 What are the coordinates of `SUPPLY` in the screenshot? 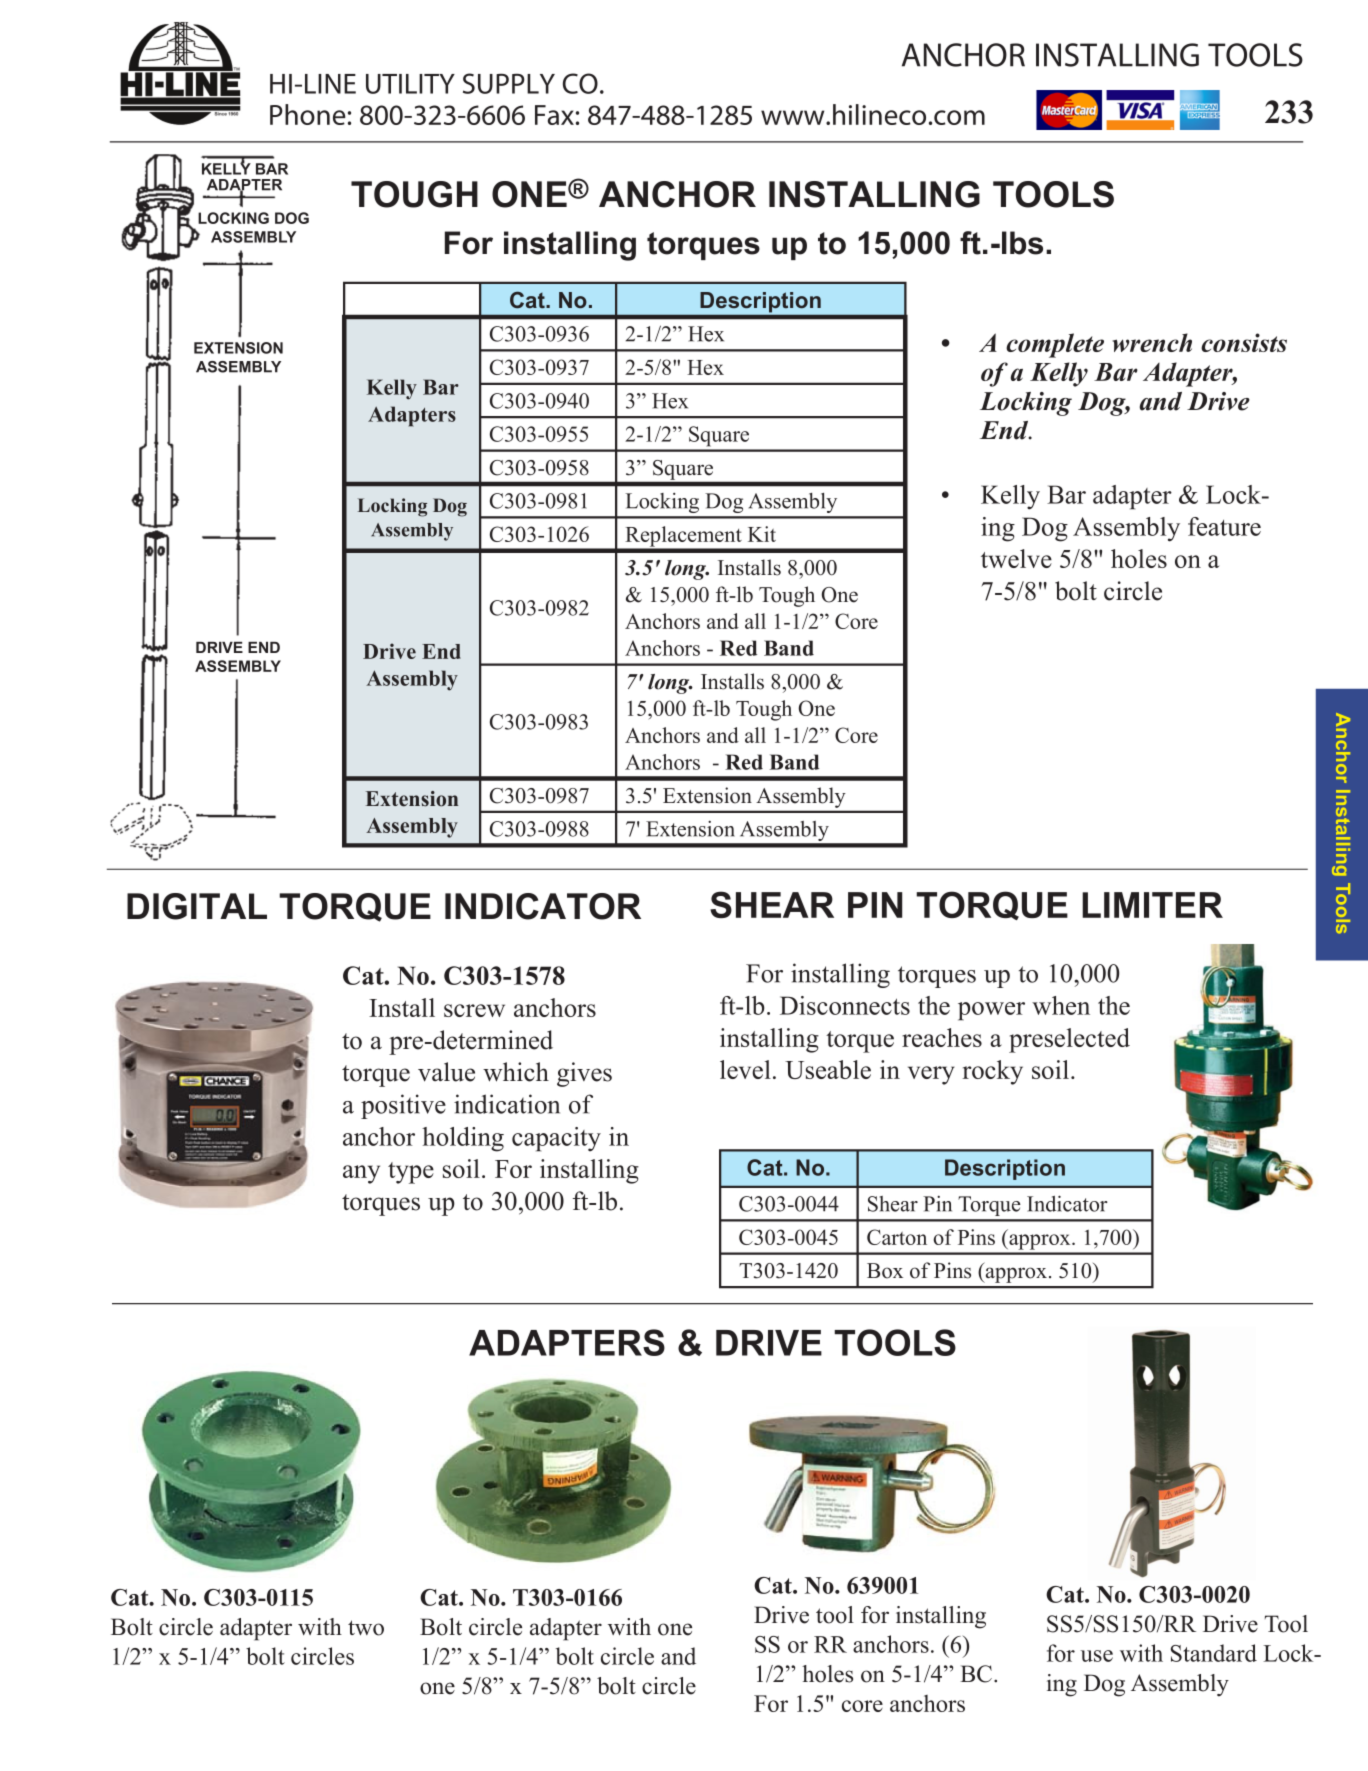 It's located at (509, 83).
